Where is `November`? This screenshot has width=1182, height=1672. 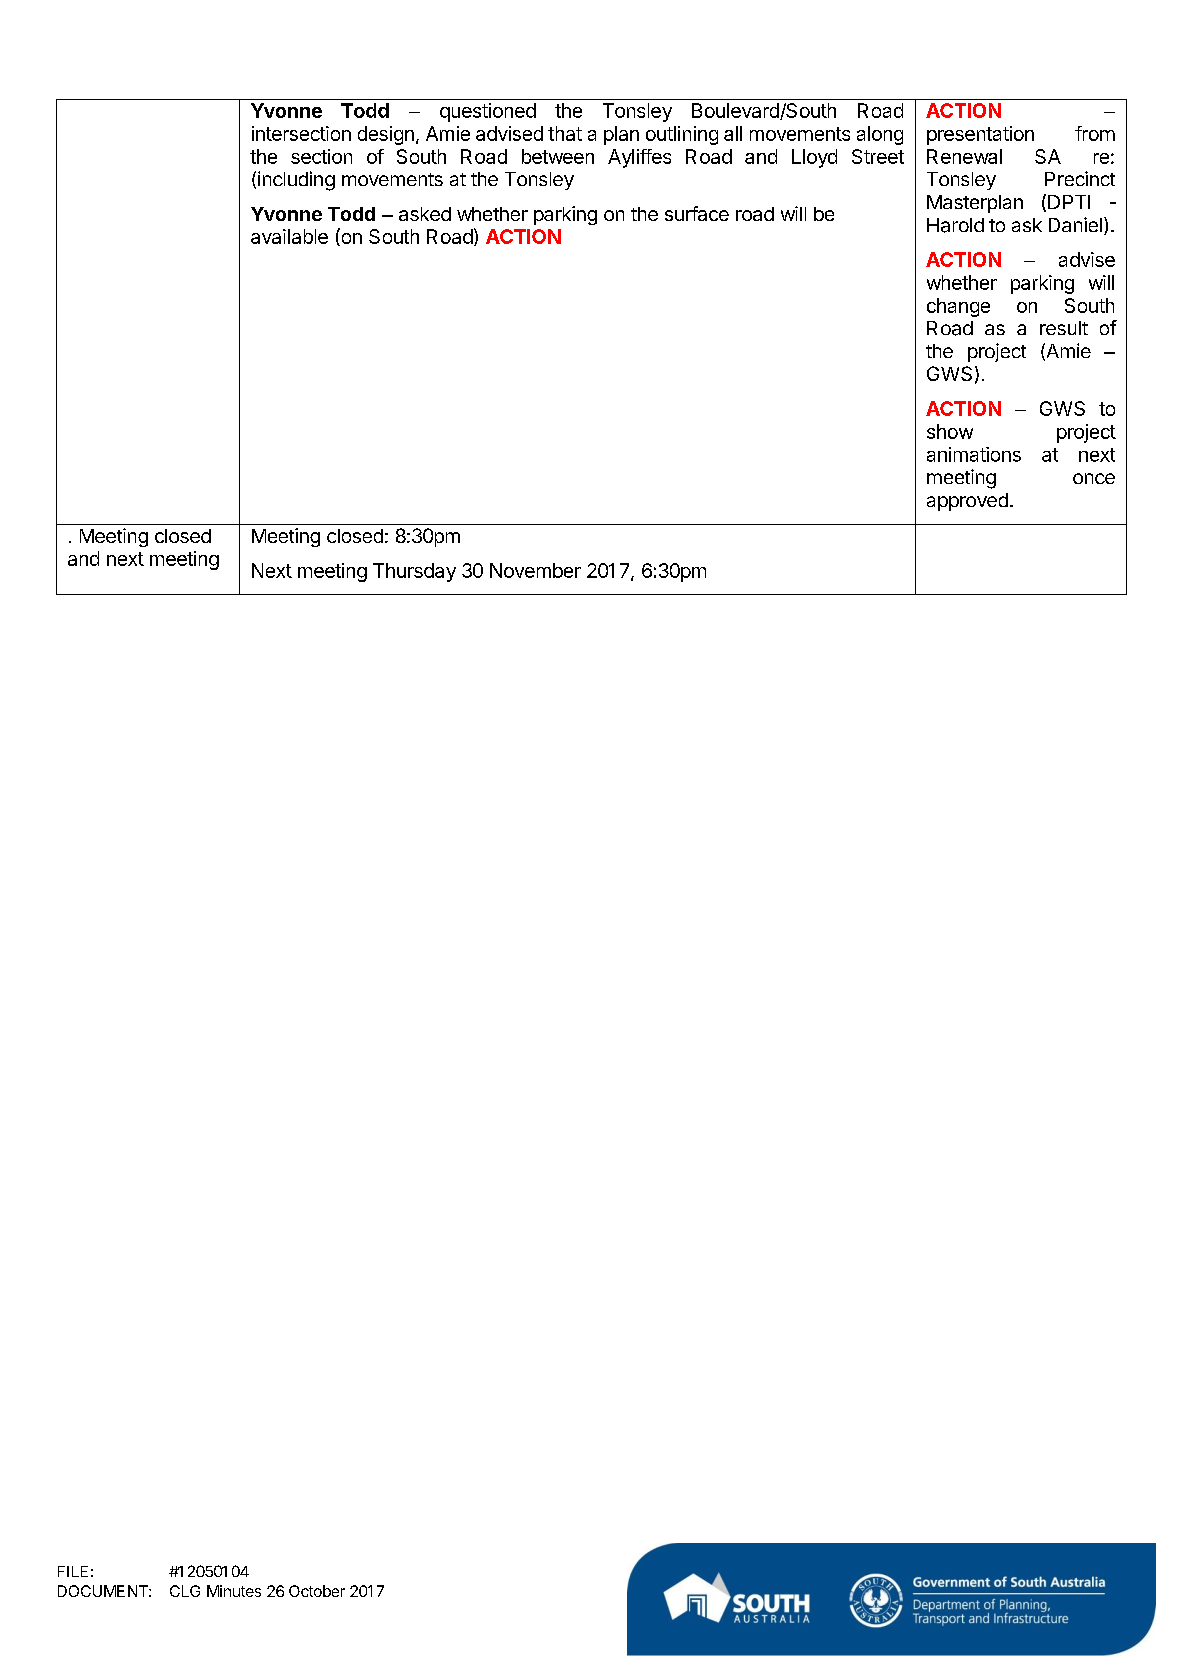
November is located at coordinates (535, 570).
